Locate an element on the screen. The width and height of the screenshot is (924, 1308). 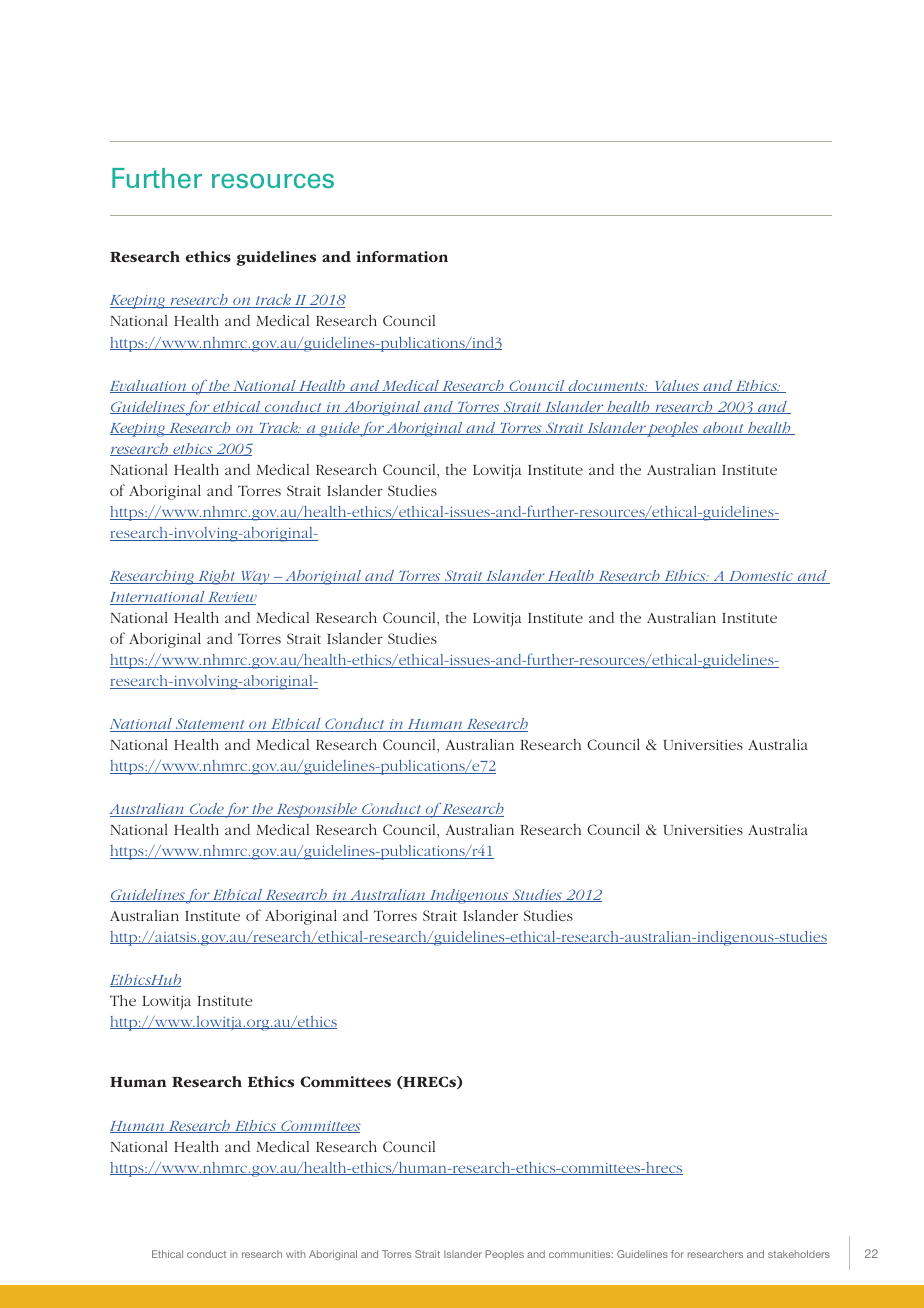
Review is located at coordinates (231, 598).
